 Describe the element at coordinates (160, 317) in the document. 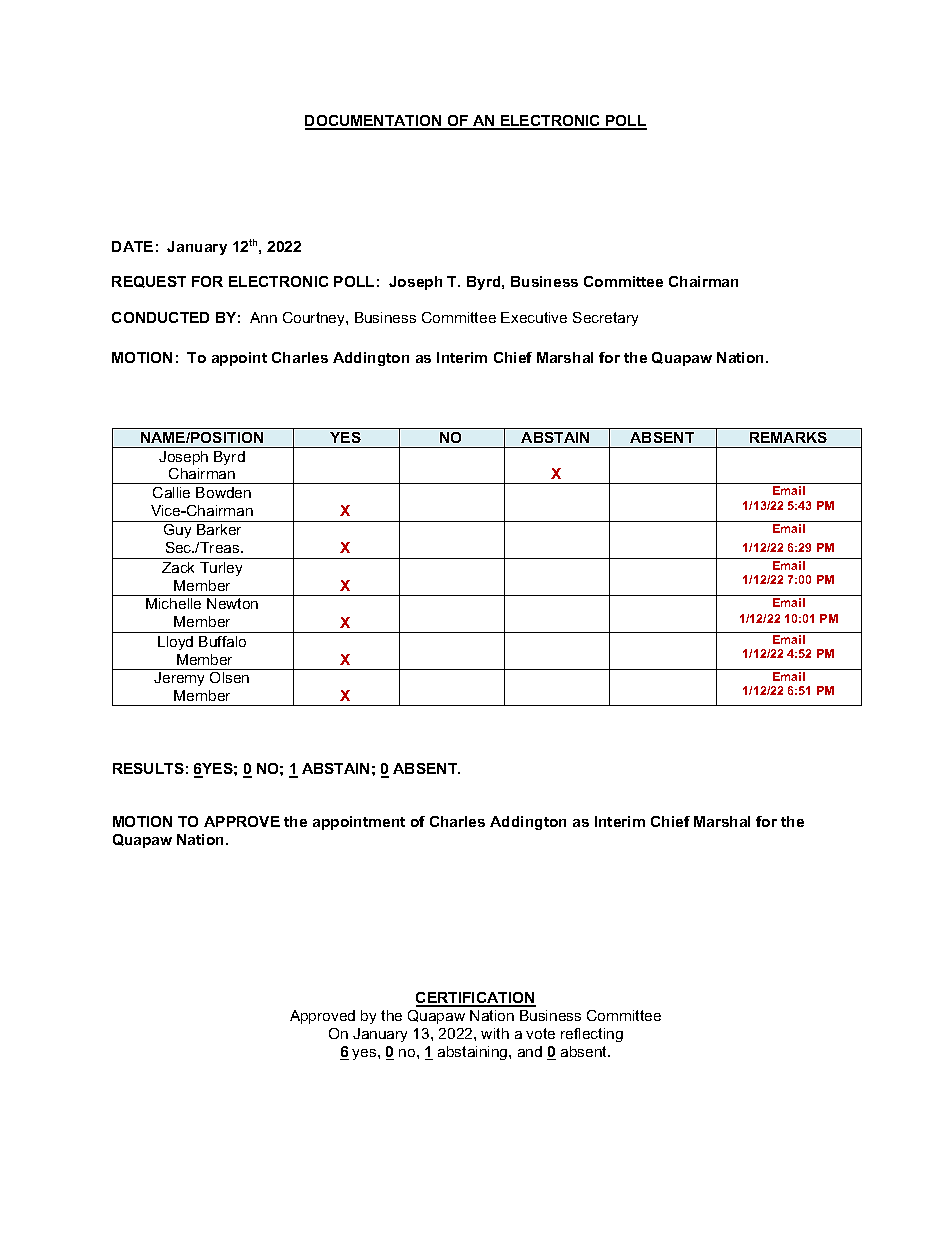

I see `CONDUCTED` at that location.
